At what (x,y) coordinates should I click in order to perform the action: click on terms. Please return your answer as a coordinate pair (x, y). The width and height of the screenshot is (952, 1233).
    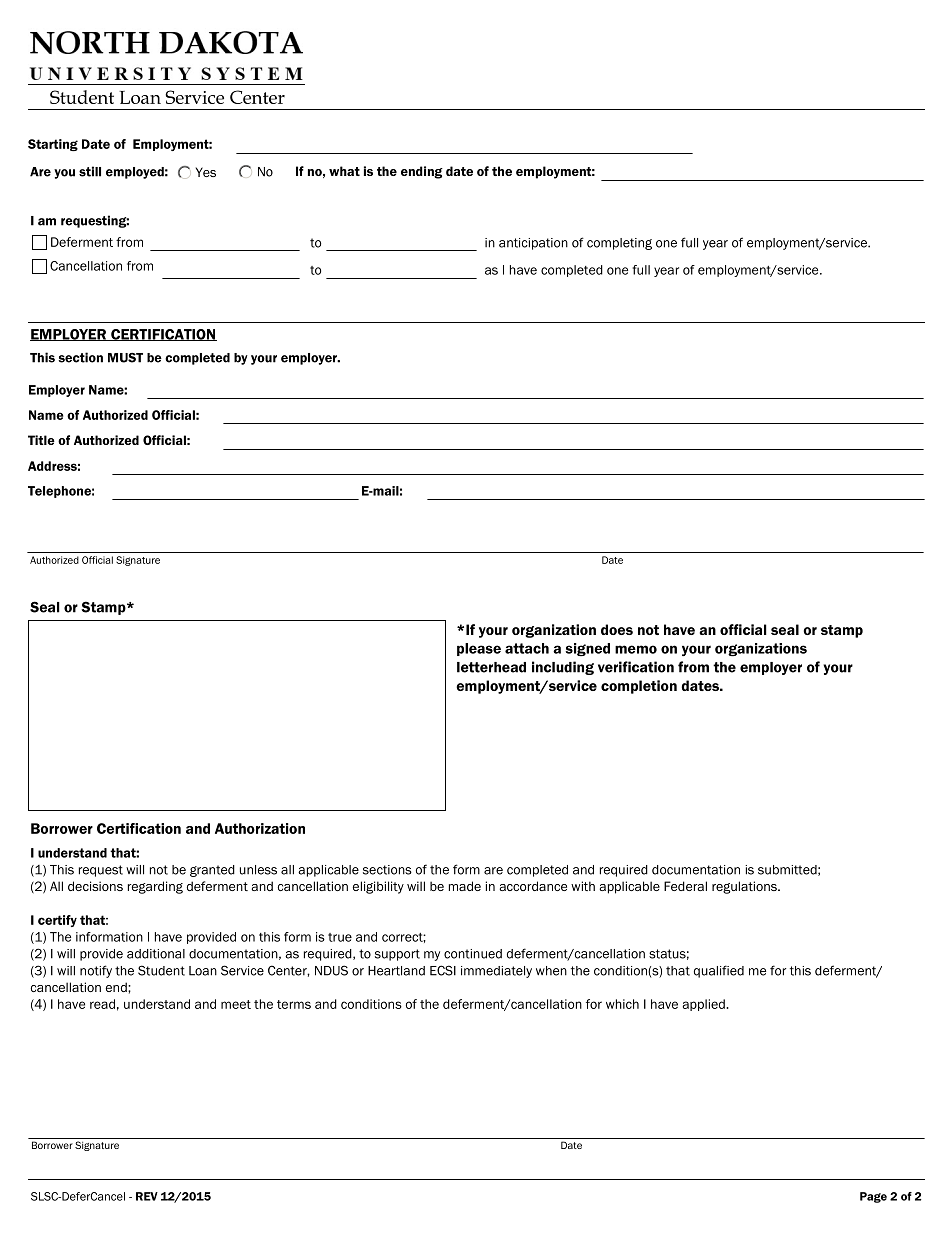
    Looking at the image, I should click on (294, 1004).
